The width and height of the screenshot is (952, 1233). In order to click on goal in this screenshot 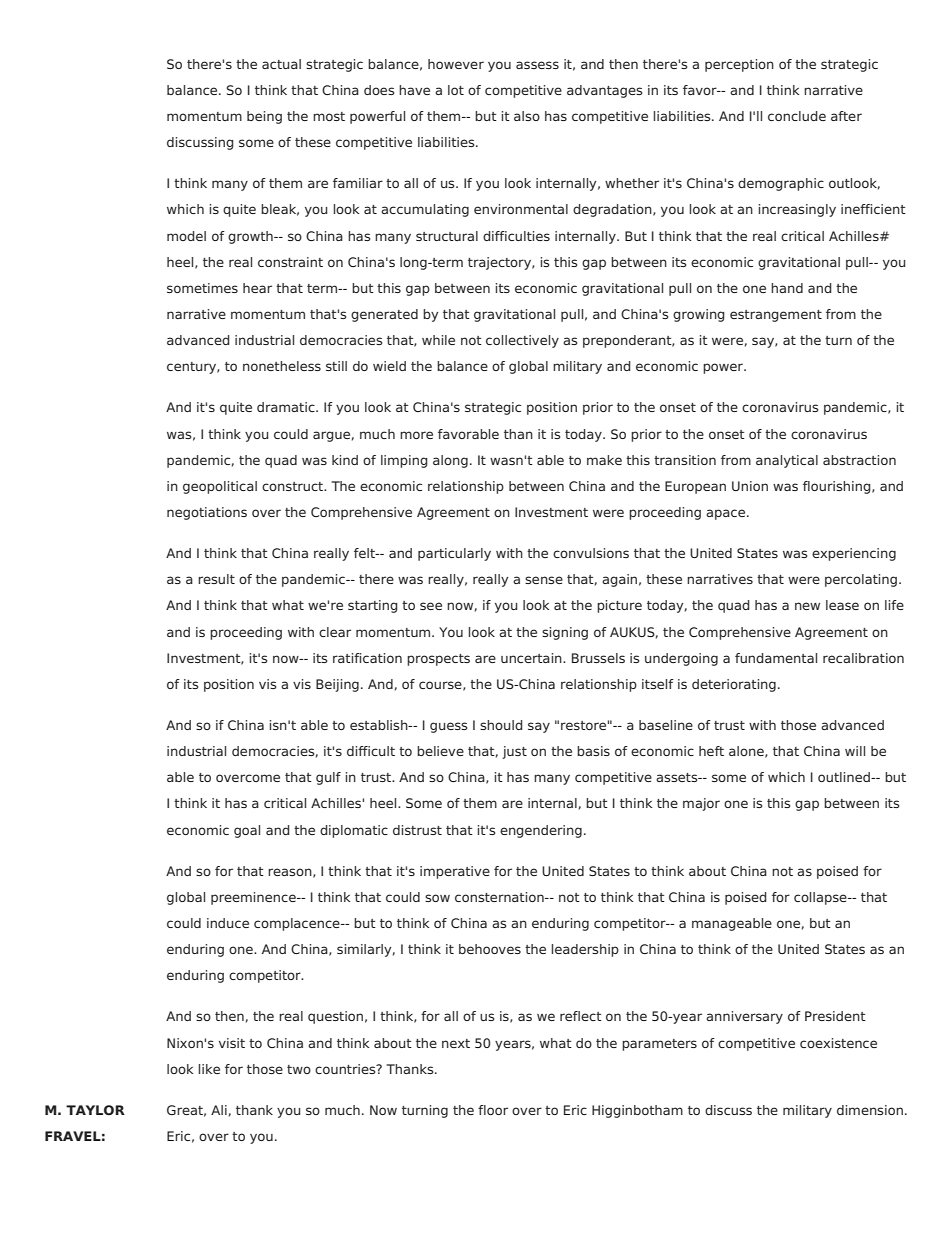, I will do `click(247, 831)`.
